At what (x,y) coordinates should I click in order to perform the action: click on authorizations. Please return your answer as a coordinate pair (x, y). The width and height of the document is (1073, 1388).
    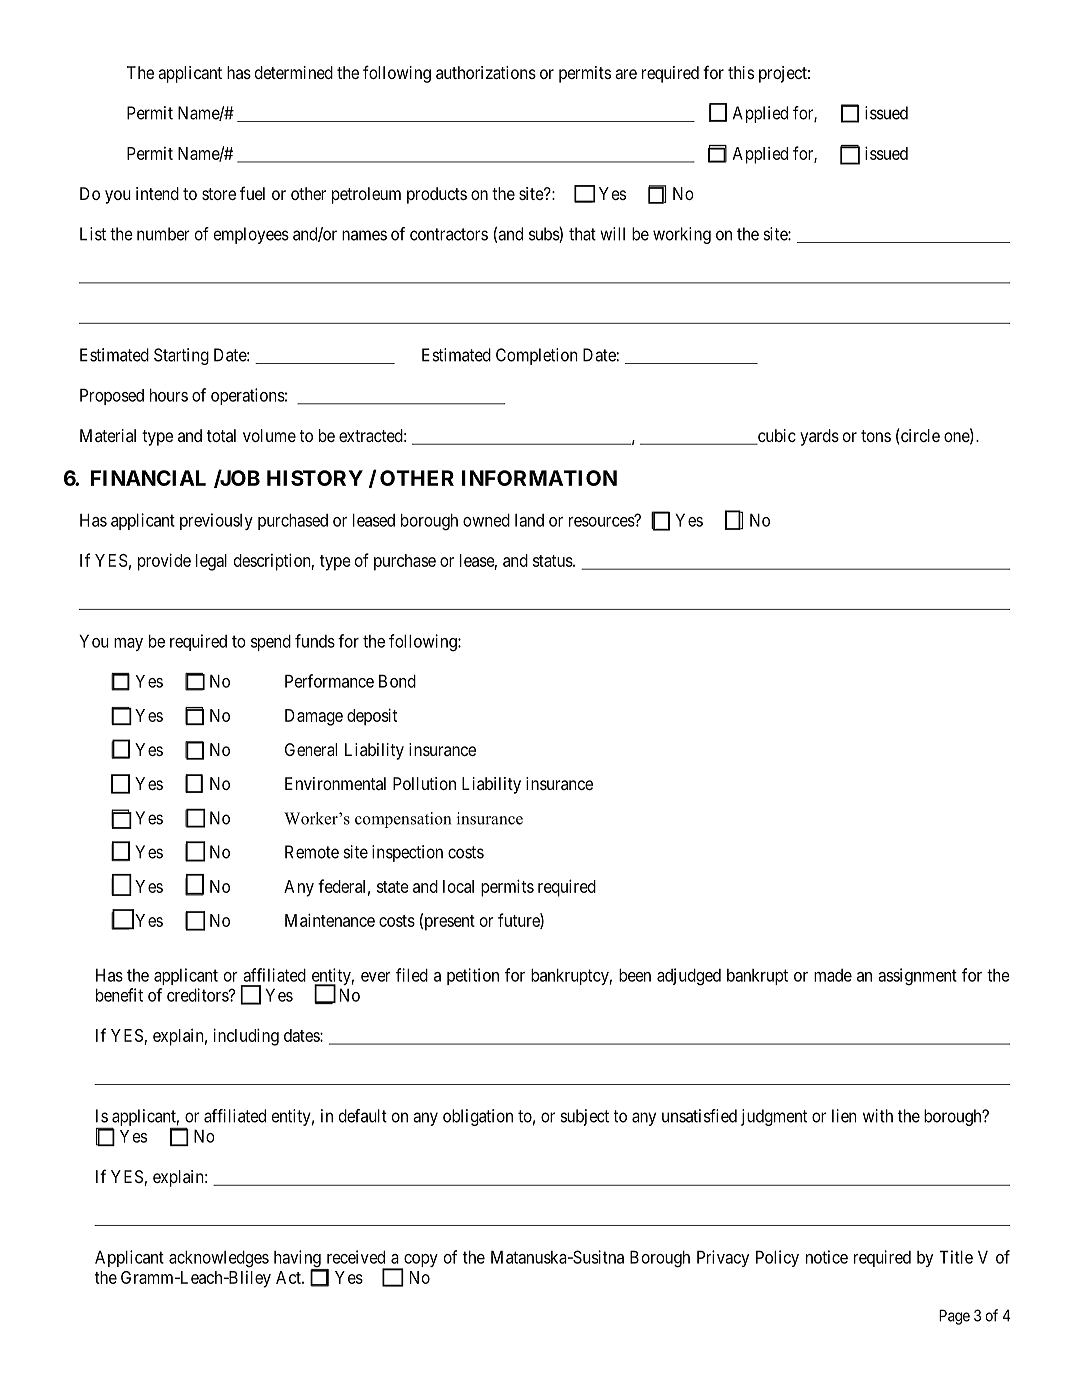
    Looking at the image, I should click on (486, 72).
